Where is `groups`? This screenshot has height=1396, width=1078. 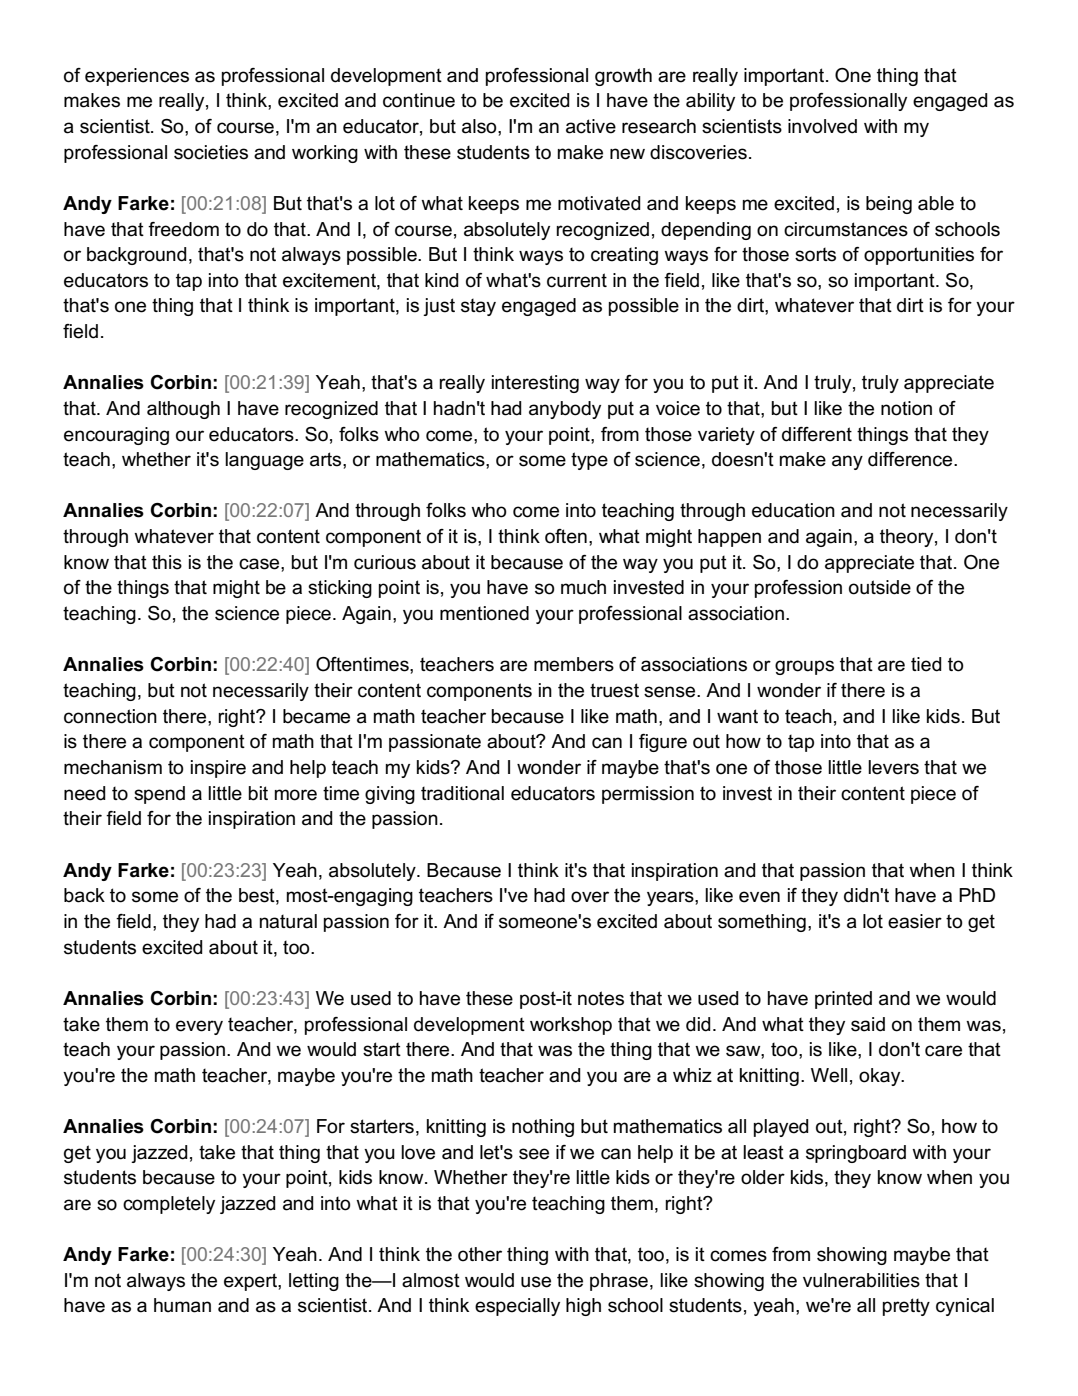 groups is located at coordinates (804, 667).
